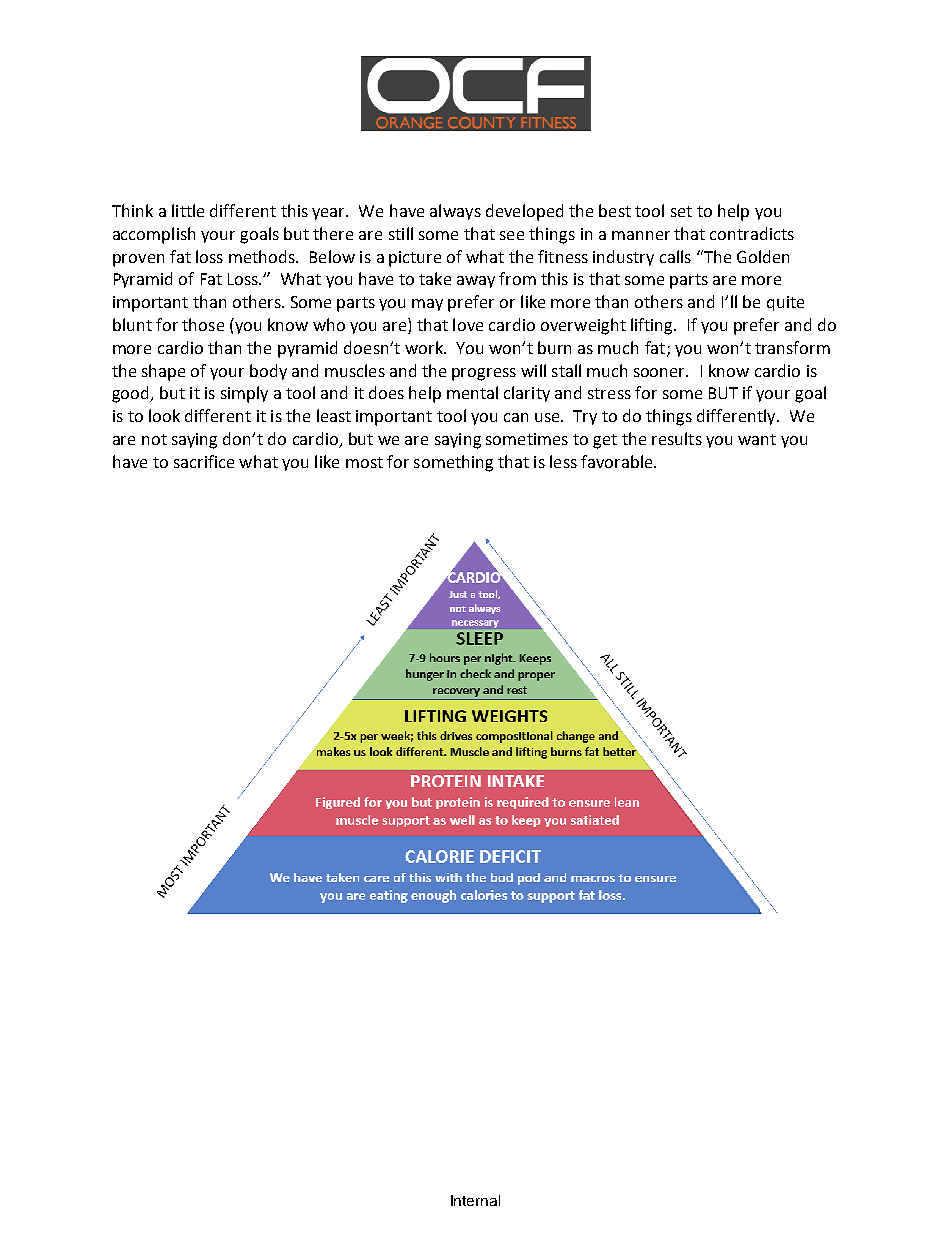  I want to click on not, so click(154, 439).
